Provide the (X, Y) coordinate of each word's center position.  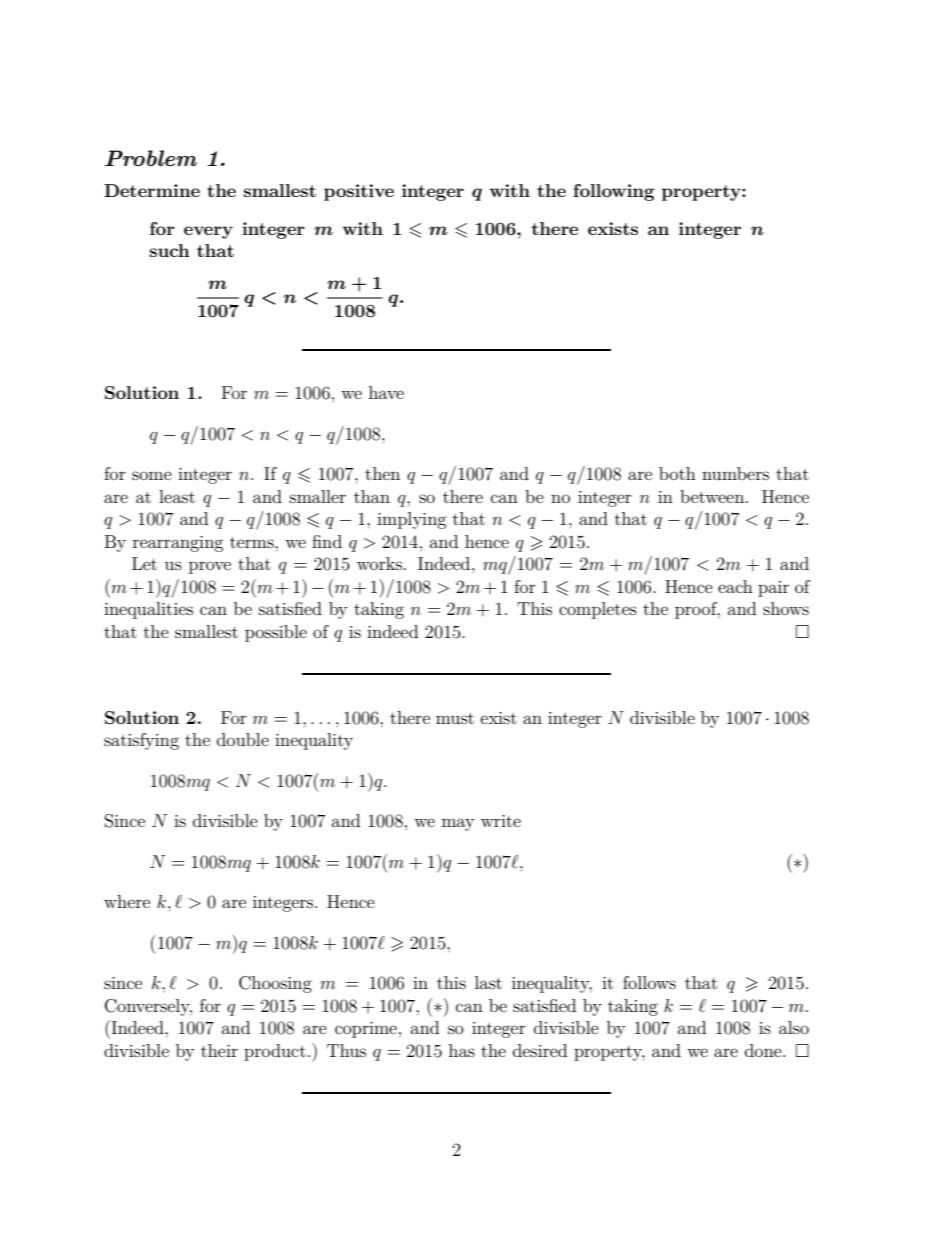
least (177, 496)
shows (786, 608)
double (243, 739)
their (219, 1050)
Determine (152, 190)
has (462, 1050)
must (455, 718)
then (382, 473)
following (614, 192)
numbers (735, 473)
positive (359, 192)
